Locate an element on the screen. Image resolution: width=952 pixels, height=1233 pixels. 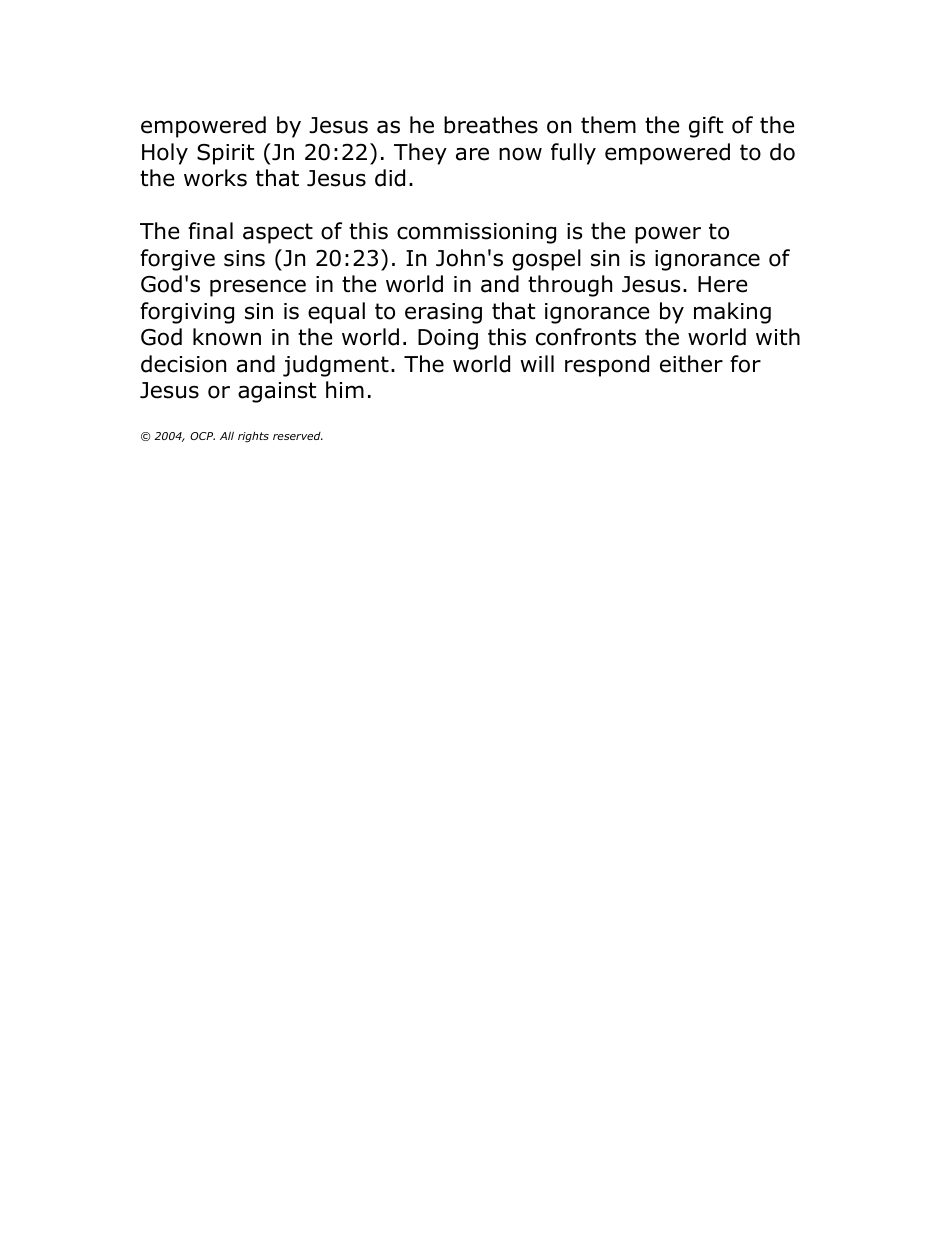
final is located at coordinates (210, 231).
